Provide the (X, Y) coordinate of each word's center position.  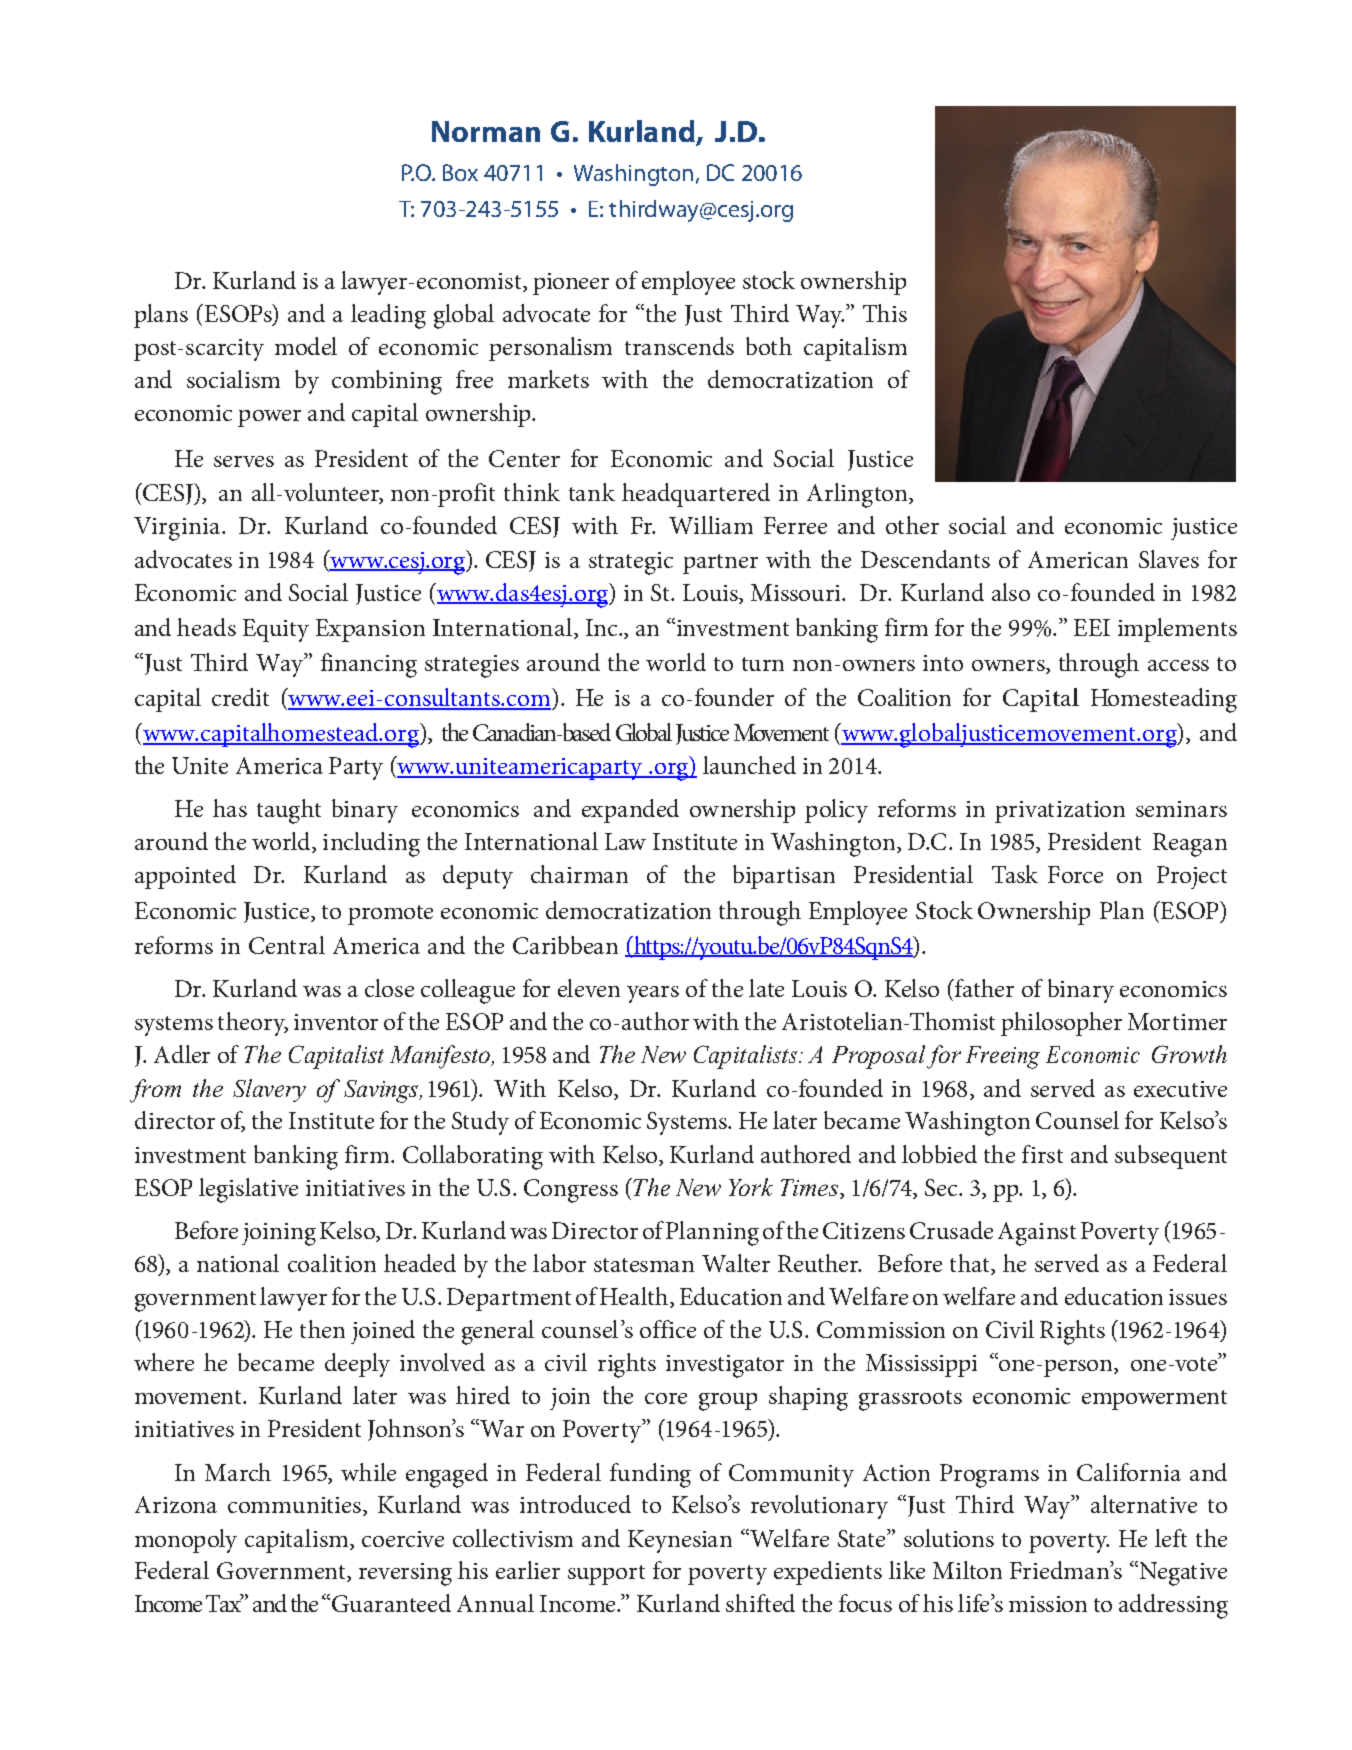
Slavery (269, 1090)
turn (763, 664)
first (1042, 1154)
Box (460, 172)
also (1011, 592)
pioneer (571, 284)
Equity (276, 630)
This (885, 313)
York (751, 1187)
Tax (225, 1603)
